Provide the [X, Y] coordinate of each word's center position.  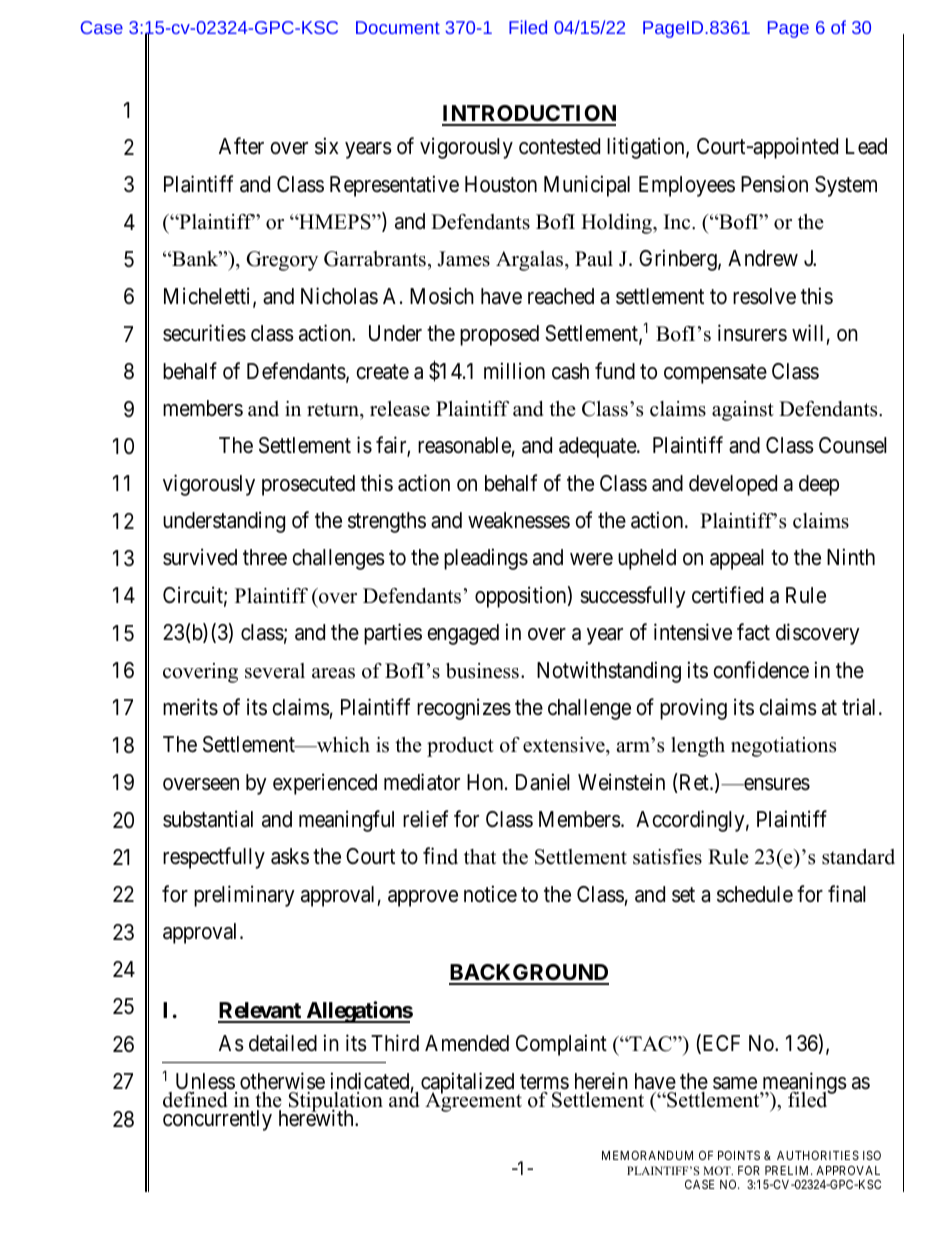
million [514, 371]
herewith [317, 1118]
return [334, 410]
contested [559, 146]
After [241, 146]
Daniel [543, 782]
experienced [325, 784]
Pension [774, 184]
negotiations [783, 747]
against [743, 411]
